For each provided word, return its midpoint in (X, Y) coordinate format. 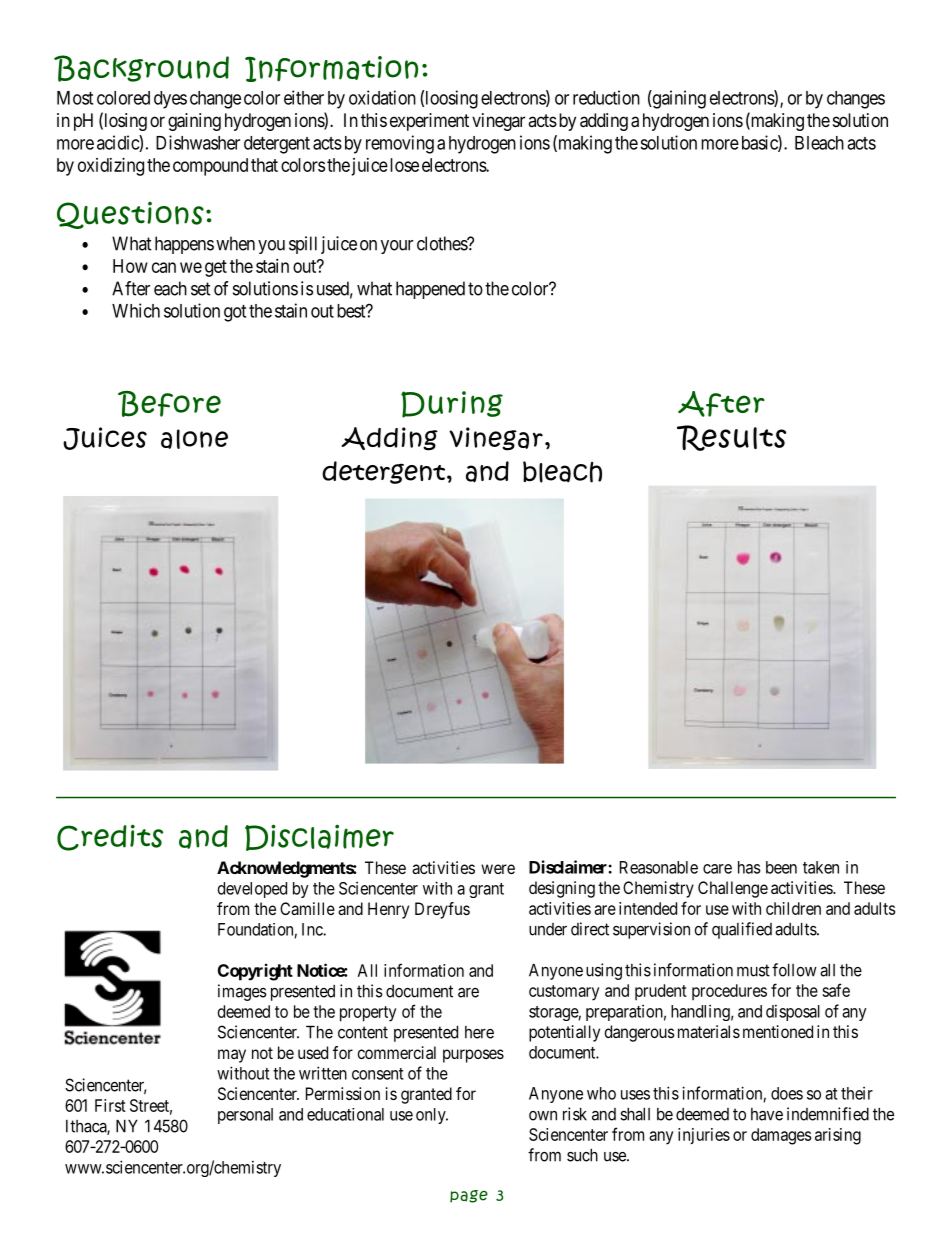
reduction (606, 97)
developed (252, 890)
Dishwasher (198, 142)
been (781, 867)
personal (245, 1116)
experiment (429, 122)
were (498, 869)
